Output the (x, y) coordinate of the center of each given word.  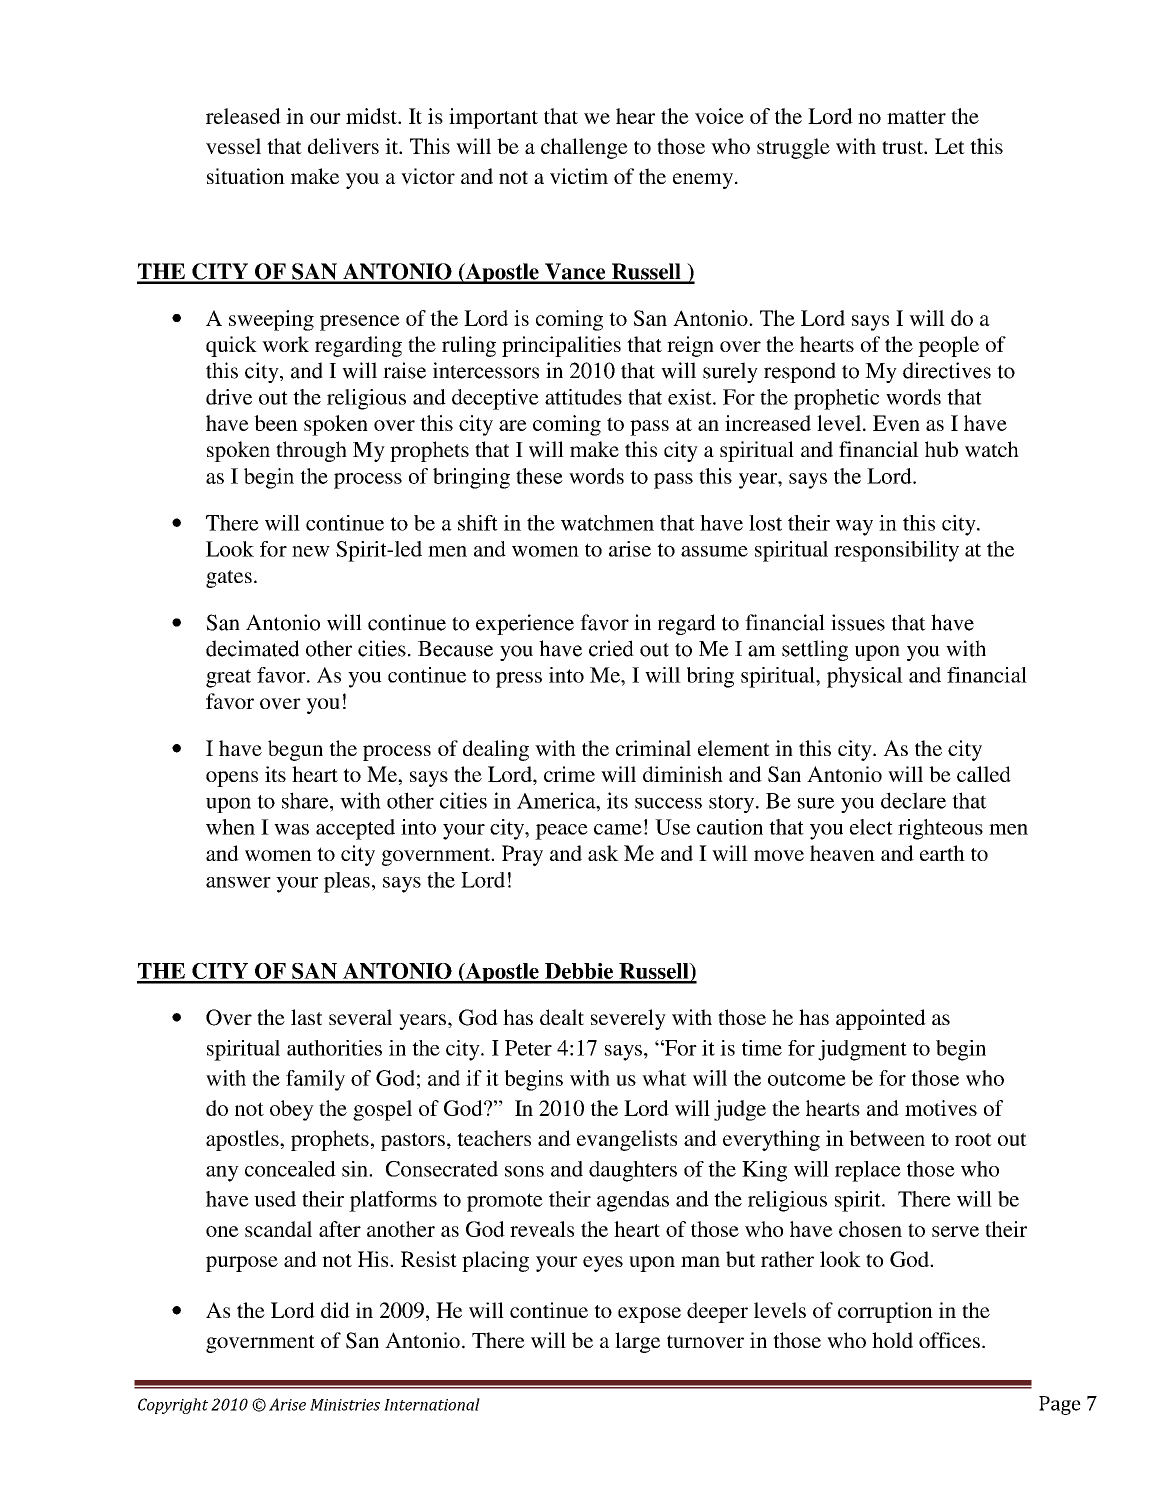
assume (714, 551)
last (306, 1017)
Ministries (345, 1405)
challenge (584, 148)
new (311, 551)
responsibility (896, 551)
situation (246, 176)
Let (950, 146)
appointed (881, 1019)
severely (628, 1019)
